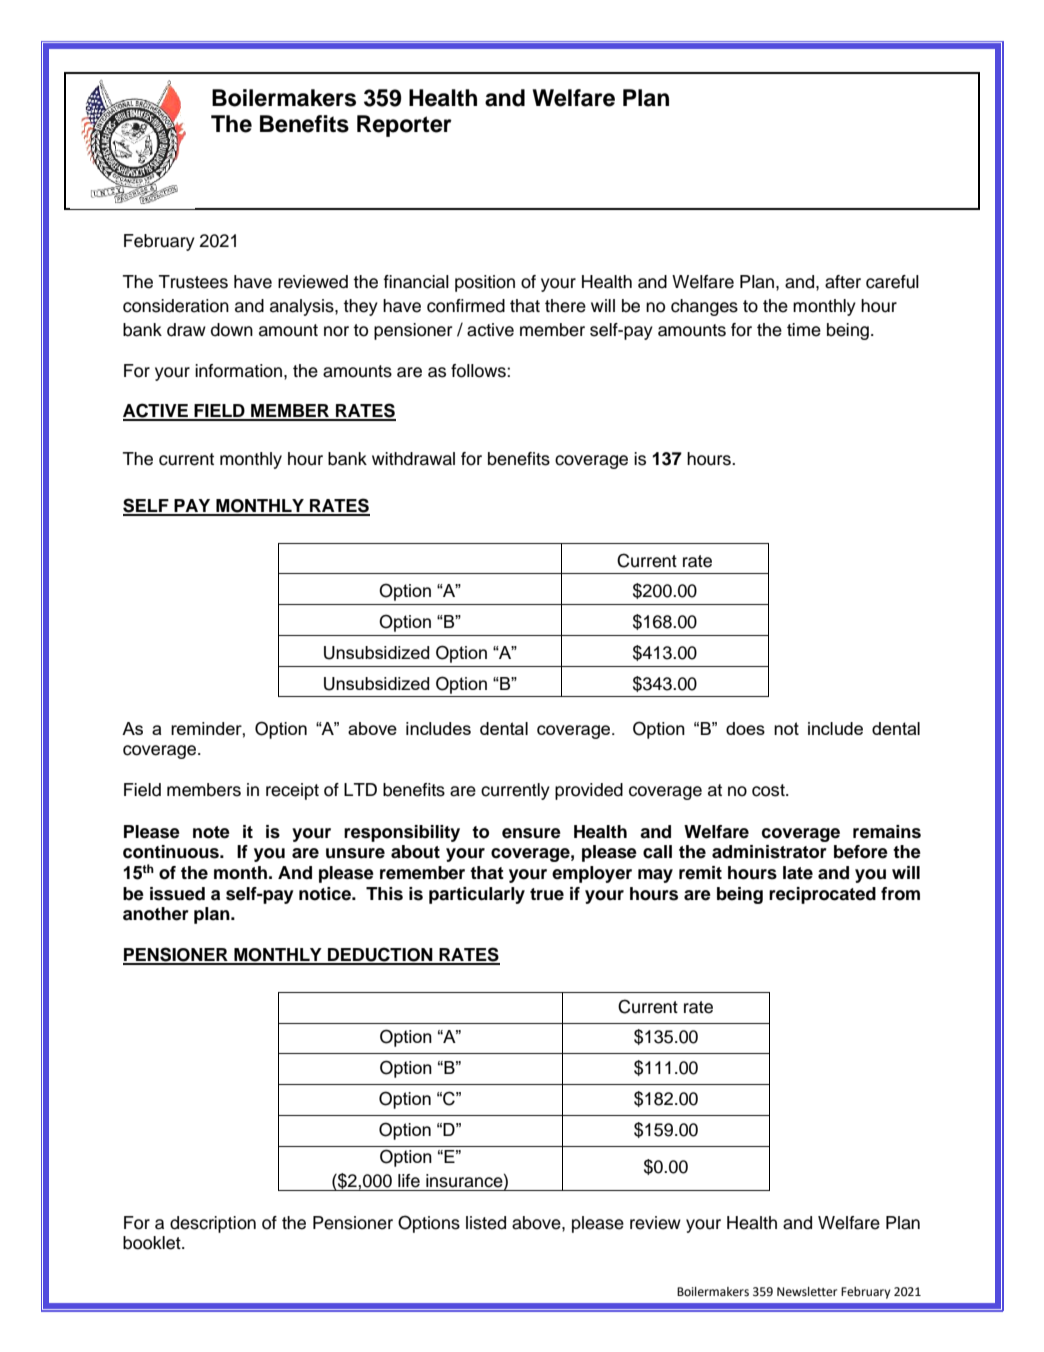 This page has width=1044, height=1352. Describe the element at coordinates (479, 371) in the page. I see `follows` at that location.
